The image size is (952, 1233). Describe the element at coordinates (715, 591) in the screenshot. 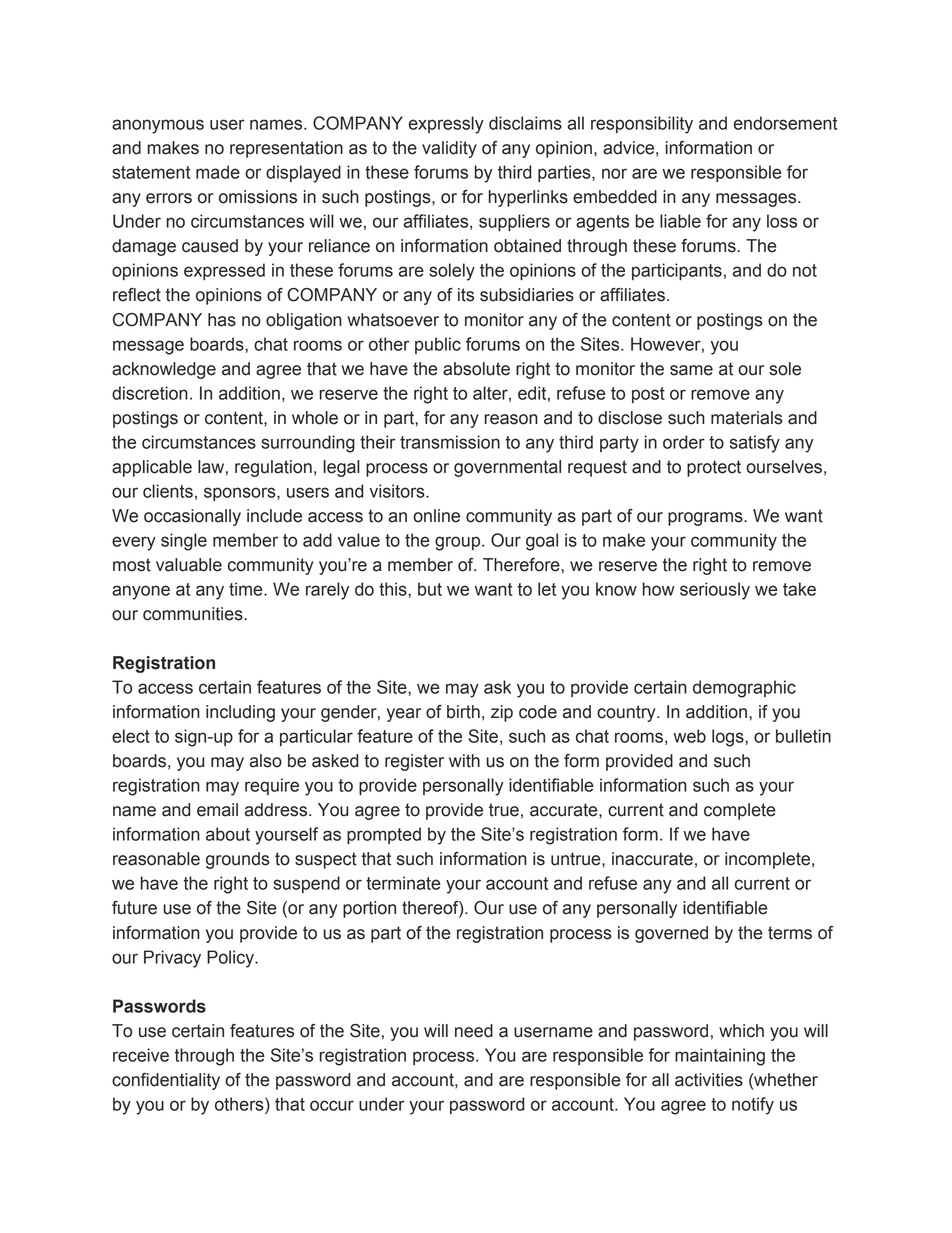

I see `seriously` at that location.
